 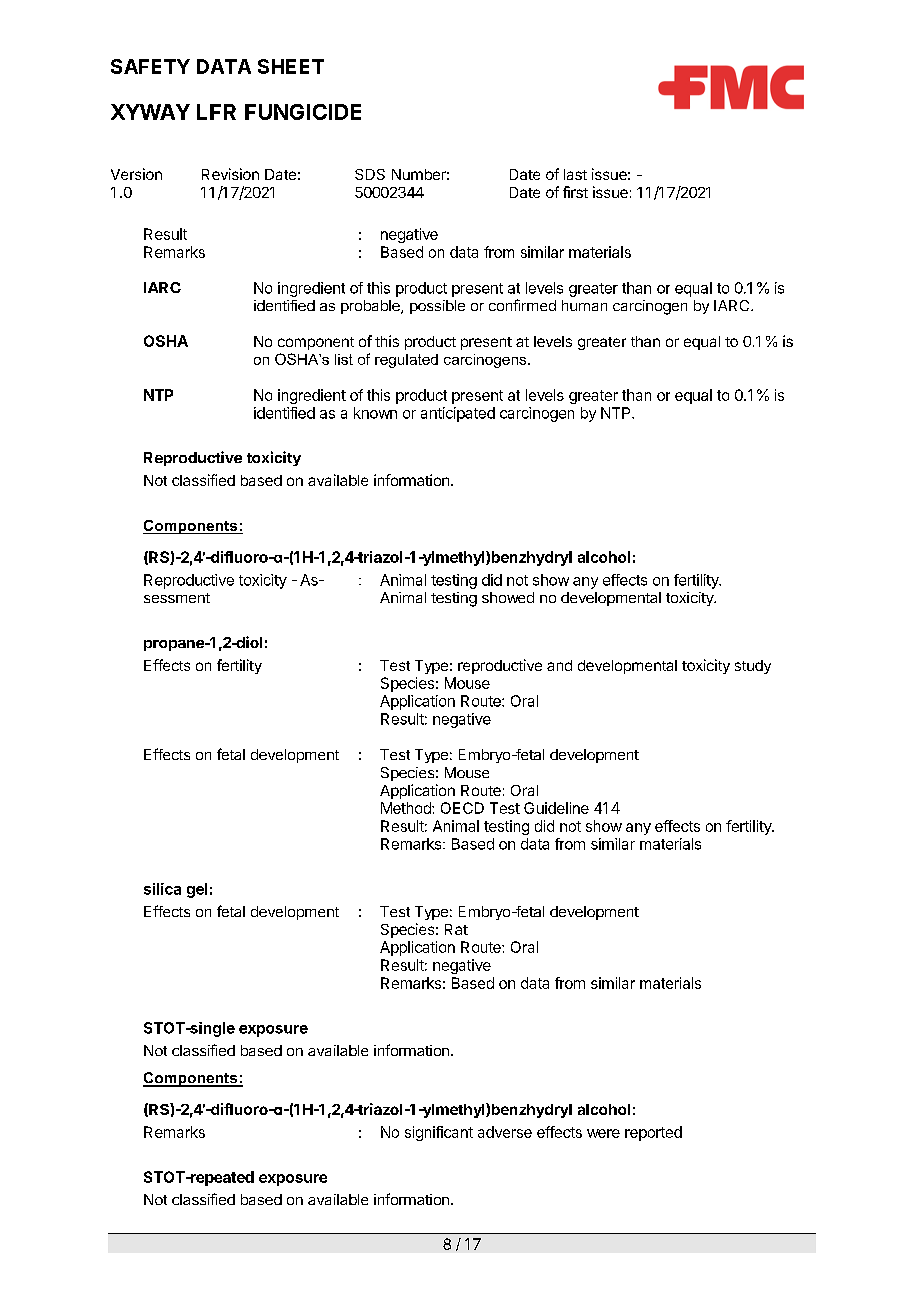 I want to click on SDS, so click(x=370, y=174).
